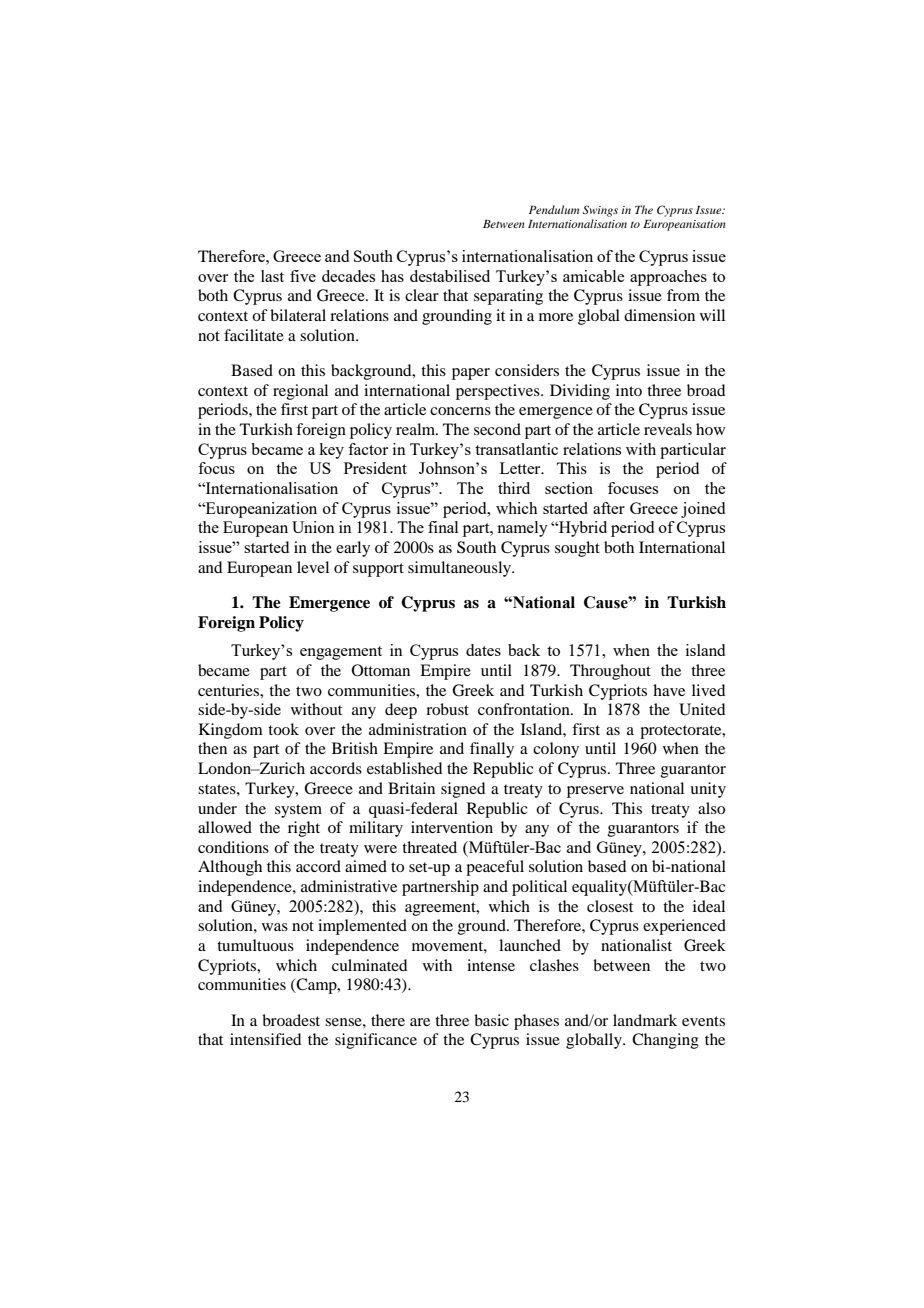 The width and height of the document is (924, 1308). Describe the element at coordinates (450, 276) in the document. I see `destabilised` at that location.
